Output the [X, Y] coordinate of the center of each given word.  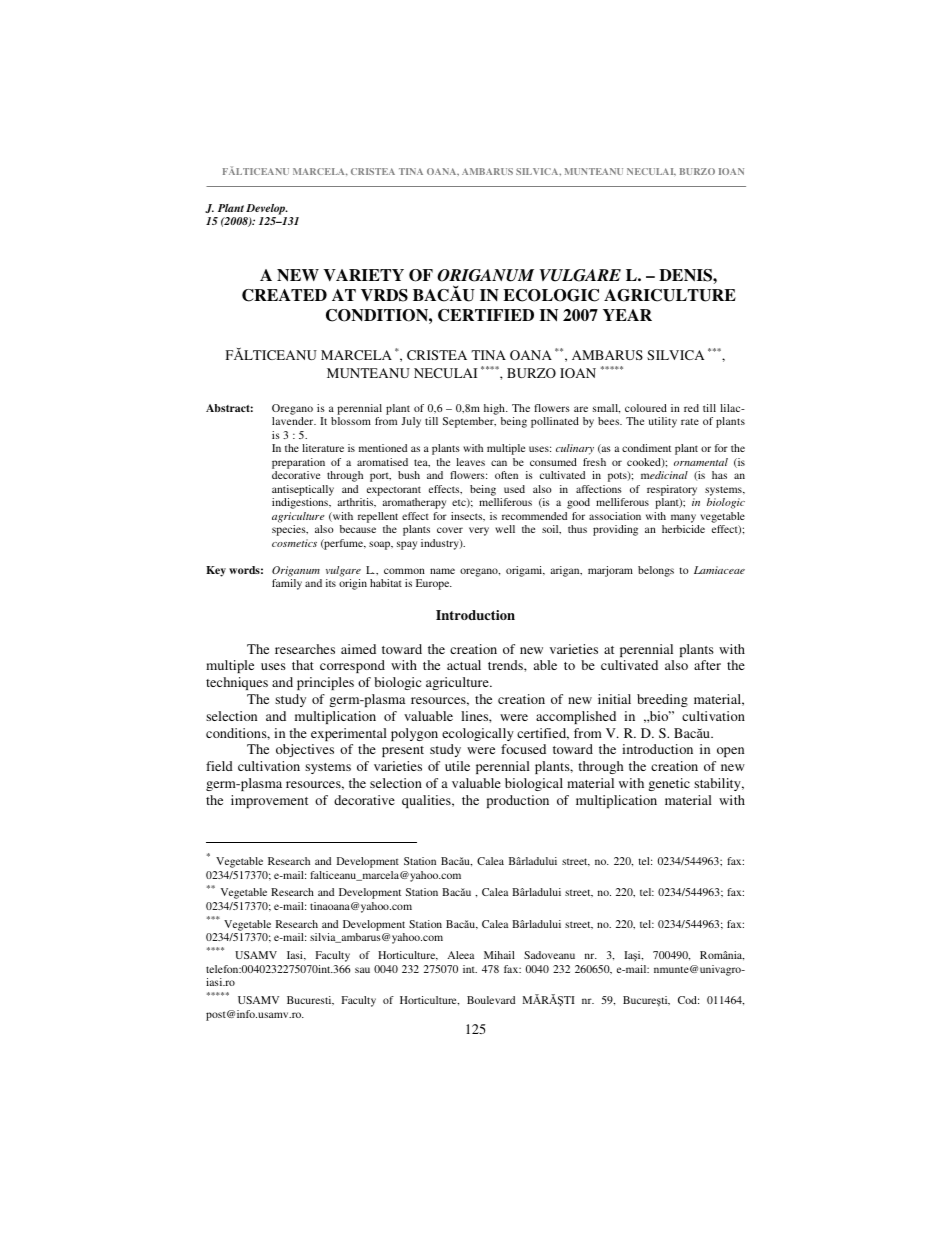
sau [362, 970]
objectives [305, 750]
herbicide [683, 529]
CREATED [284, 295]
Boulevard [491, 1000]
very [479, 531]
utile [457, 766]
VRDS [384, 295]
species [290, 530]
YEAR [627, 315]
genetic [669, 784]
